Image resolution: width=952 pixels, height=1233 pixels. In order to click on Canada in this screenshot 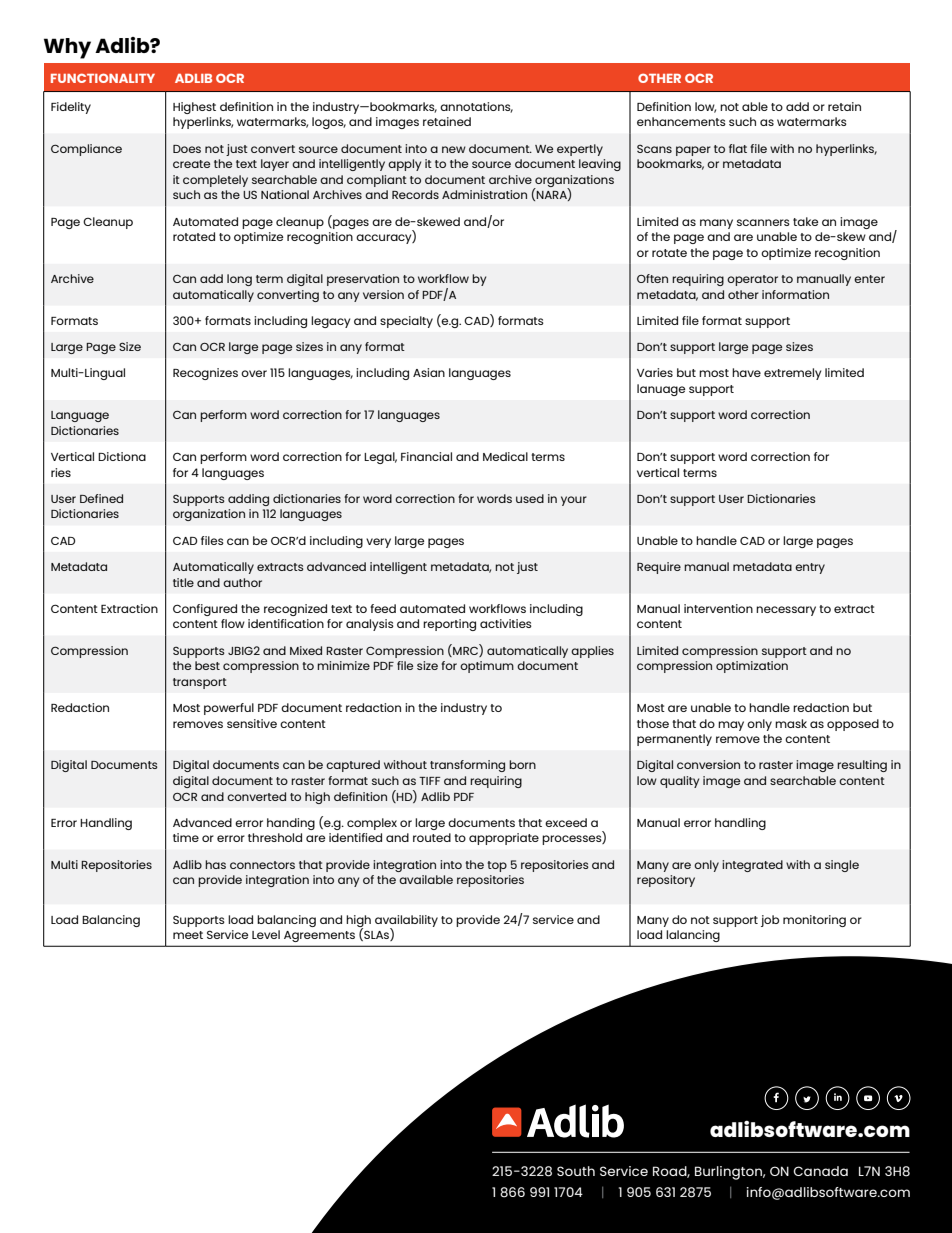, I will do `click(820, 1171)`.
